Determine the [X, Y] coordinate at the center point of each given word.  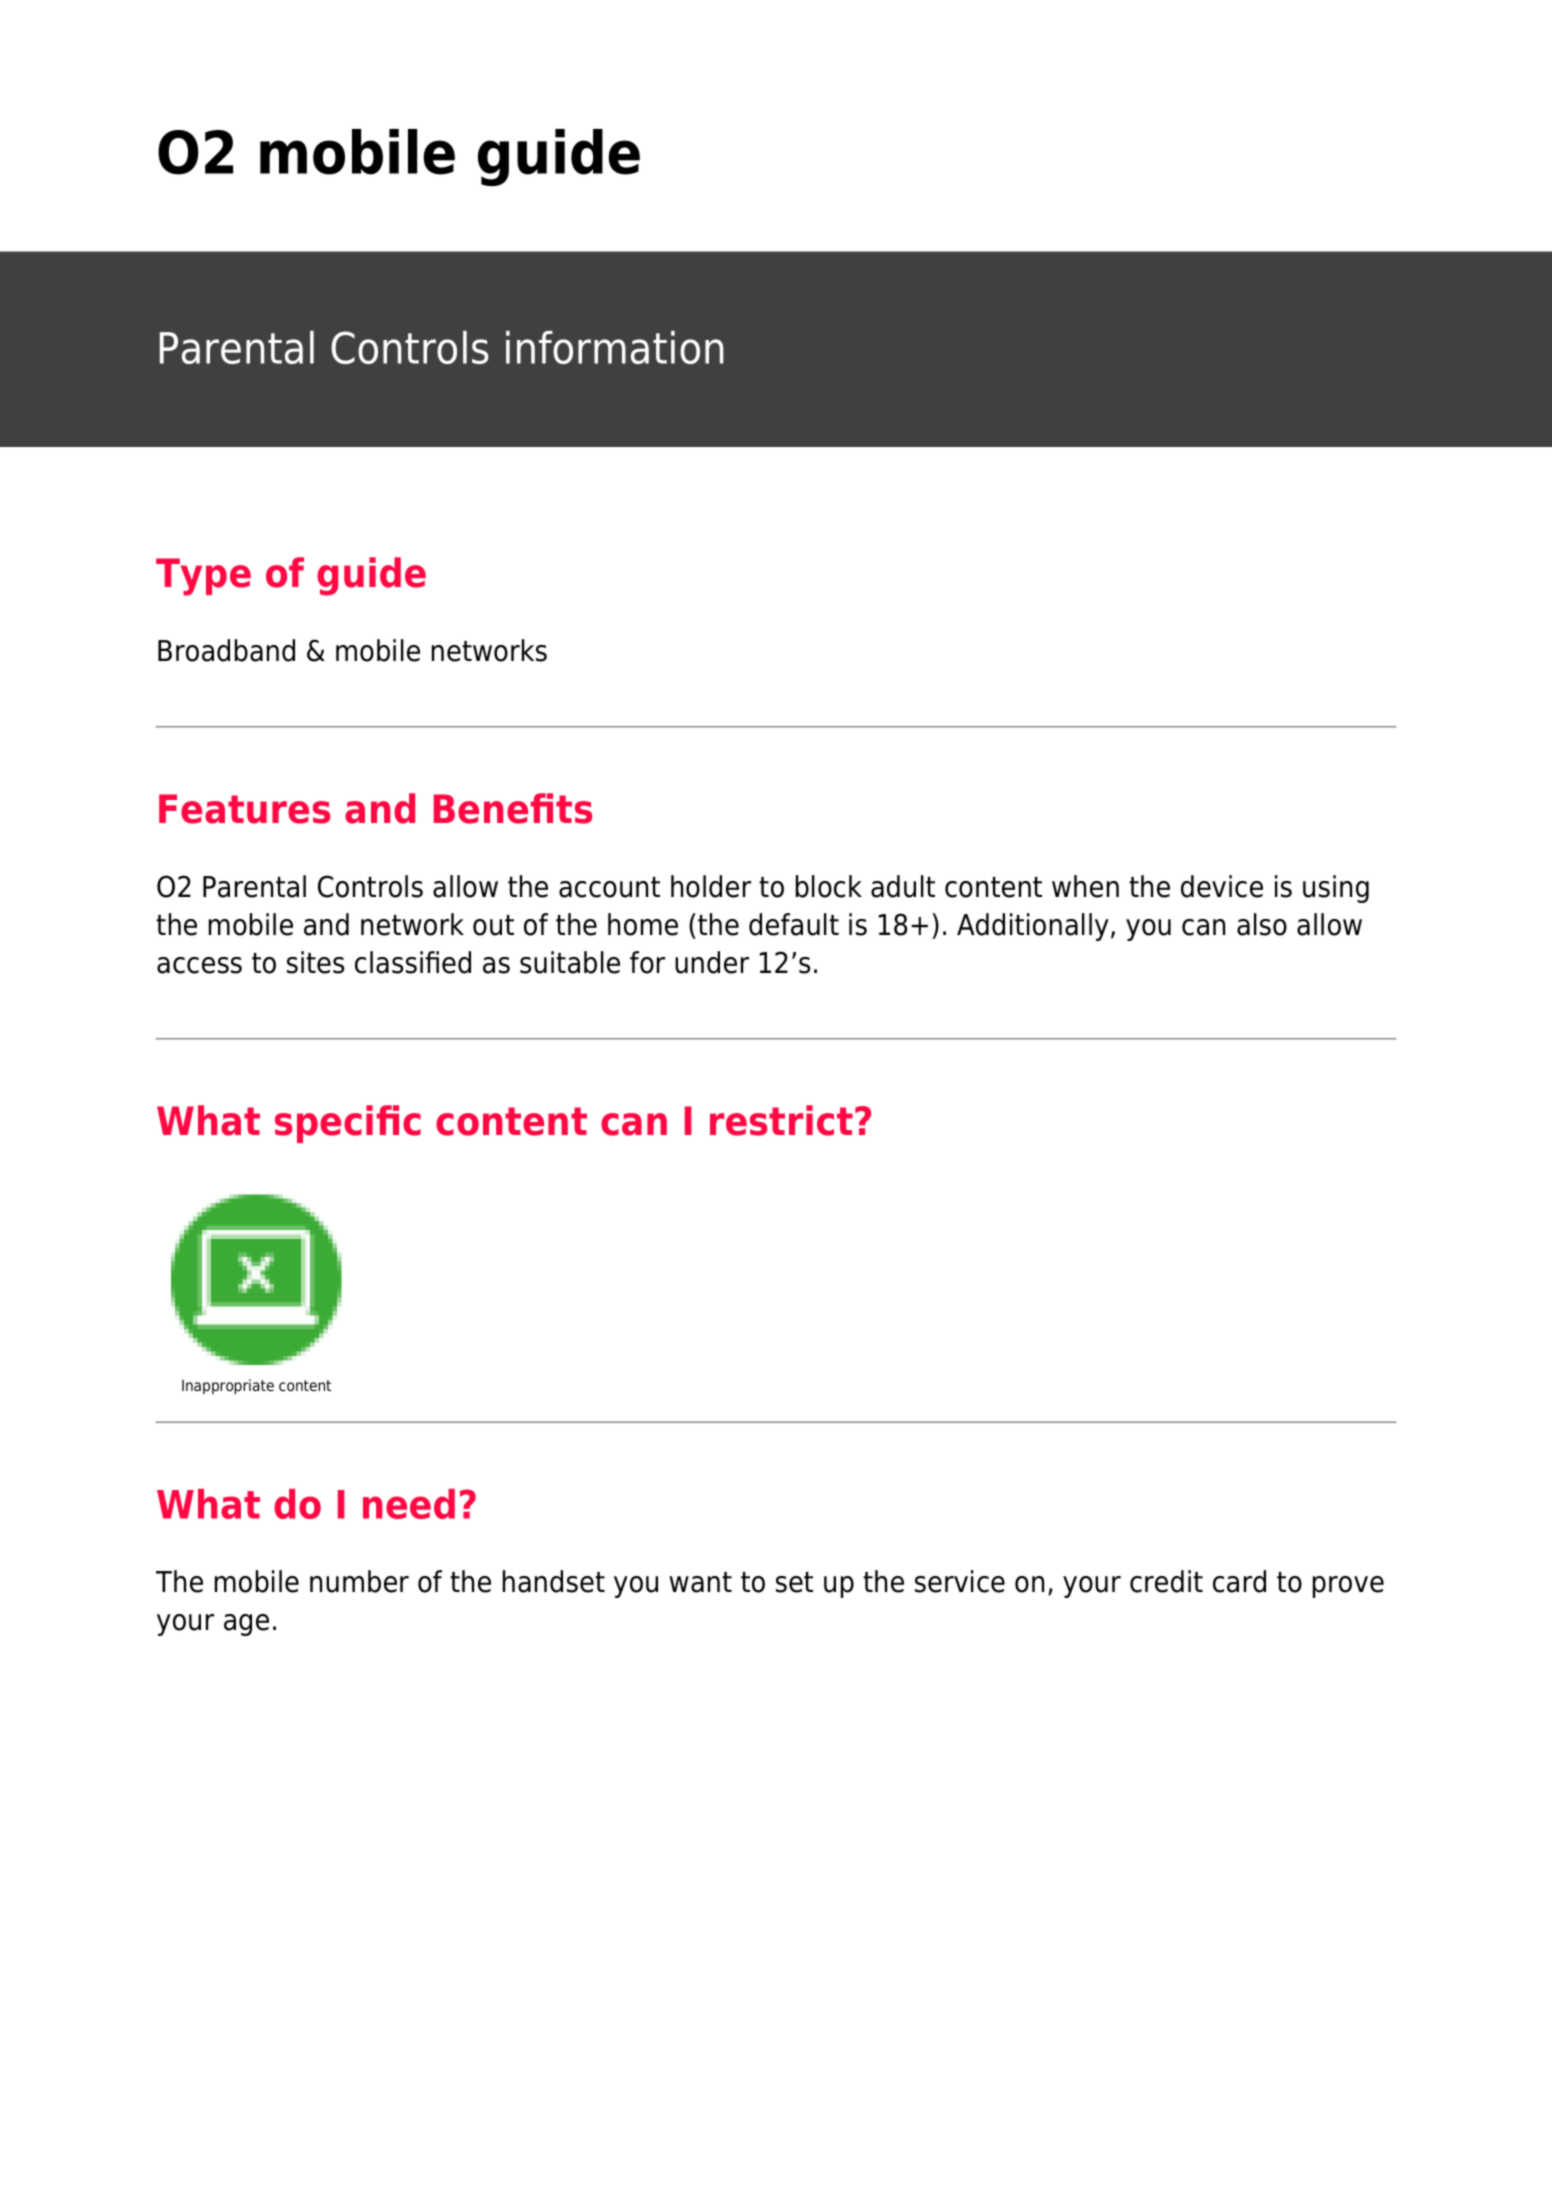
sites [315, 962]
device [1222, 886]
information [615, 347]
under [712, 962]
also [1262, 924]
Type [203, 577]
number [359, 1581]
